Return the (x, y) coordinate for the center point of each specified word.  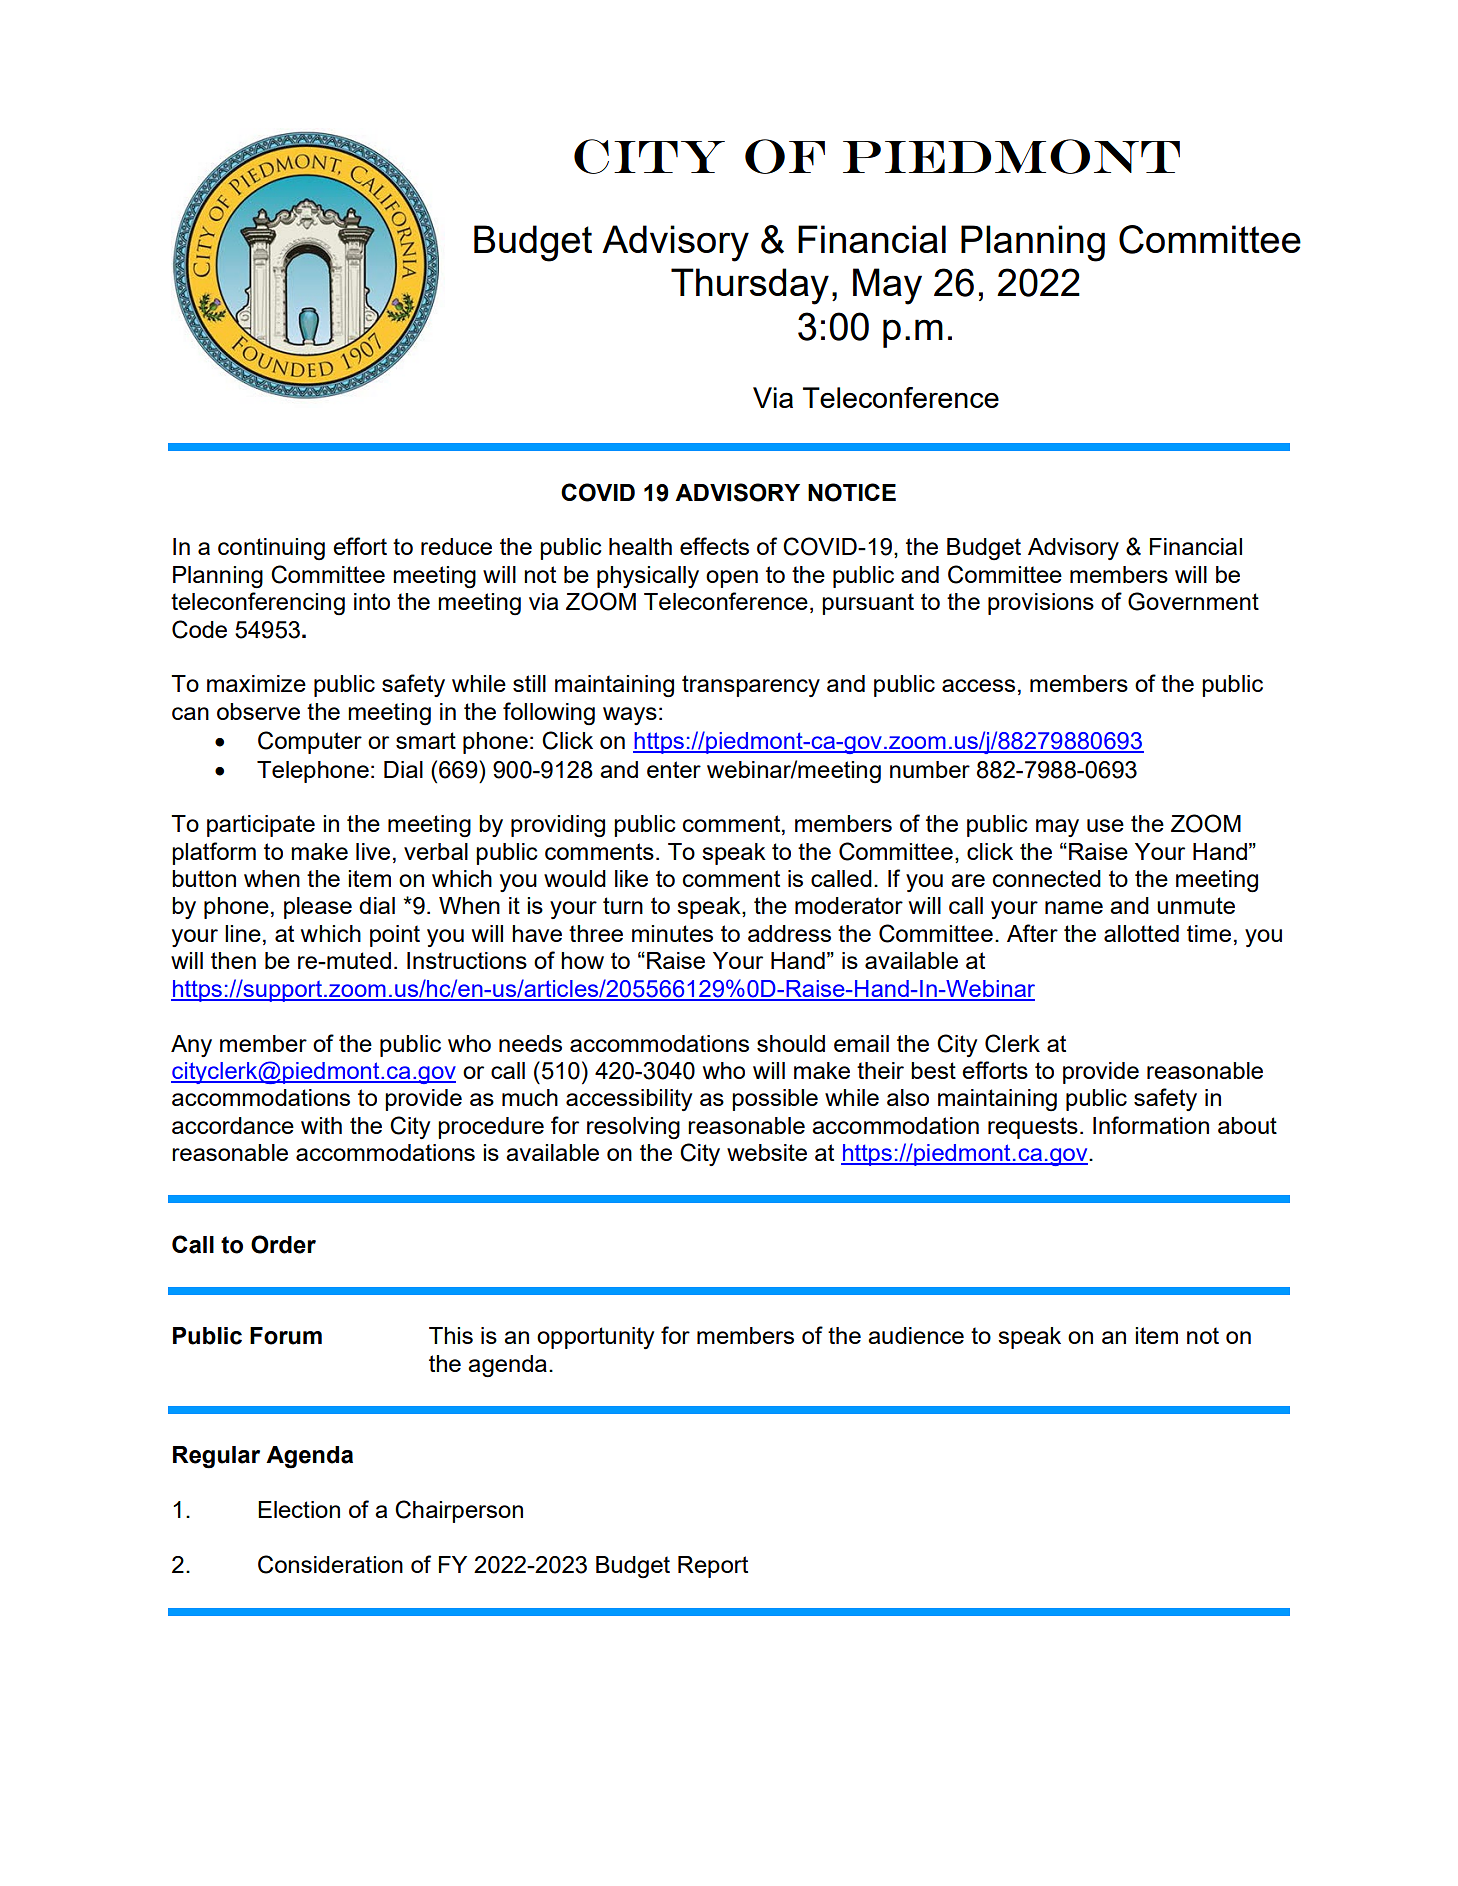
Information (1151, 1125)
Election (299, 1509)
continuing (271, 549)
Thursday (750, 286)
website (767, 1152)
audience (916, 1335)
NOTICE (852, 492)
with (321, 1125)
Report (713, 1567)
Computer (310, 742)
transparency (751, 686)
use (1105, 825)
